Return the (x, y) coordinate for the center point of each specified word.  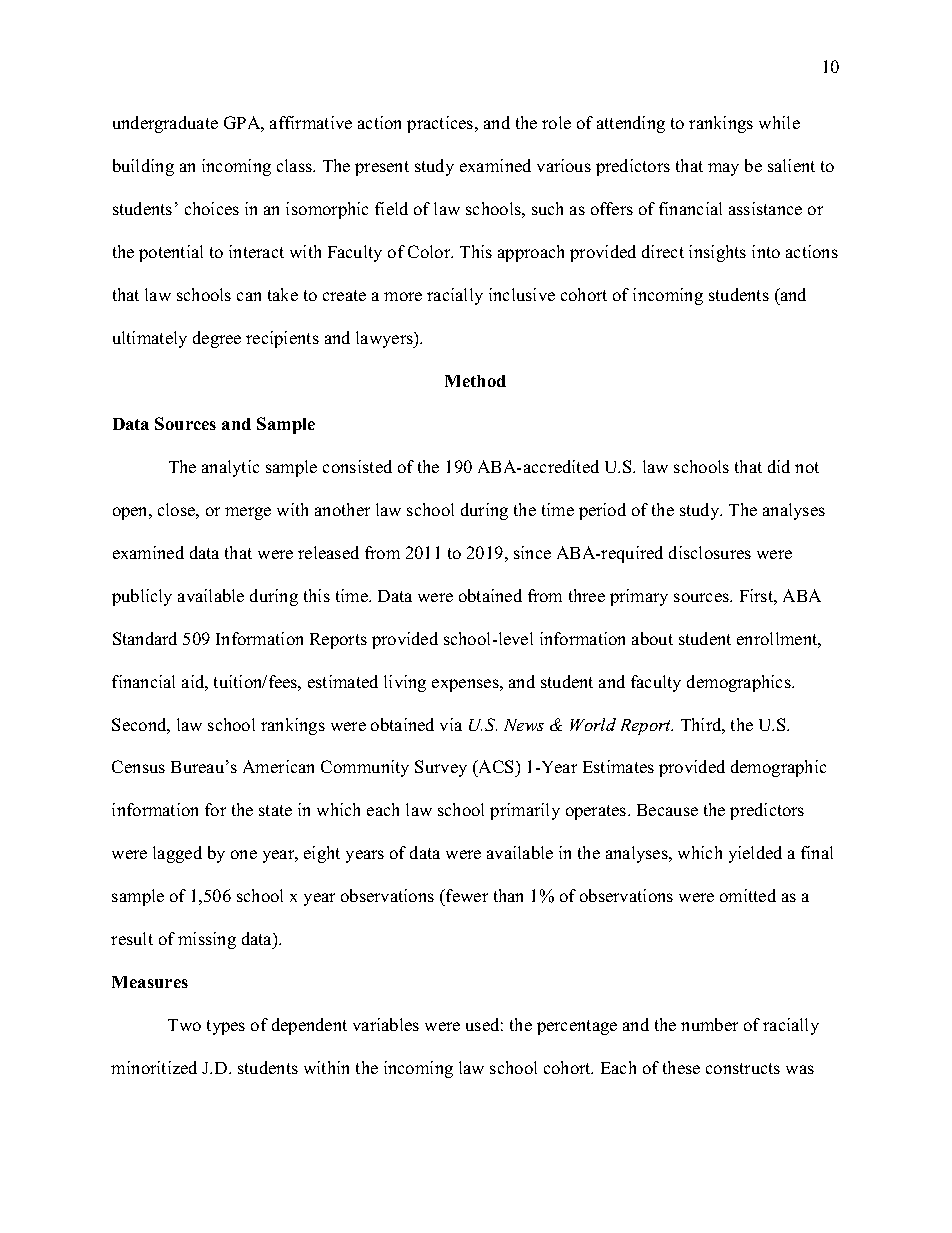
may (723, 169)
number (709, 1024)
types (226, 1027)
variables (386, 1024)
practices (441, 124)
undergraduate (165, 124)
